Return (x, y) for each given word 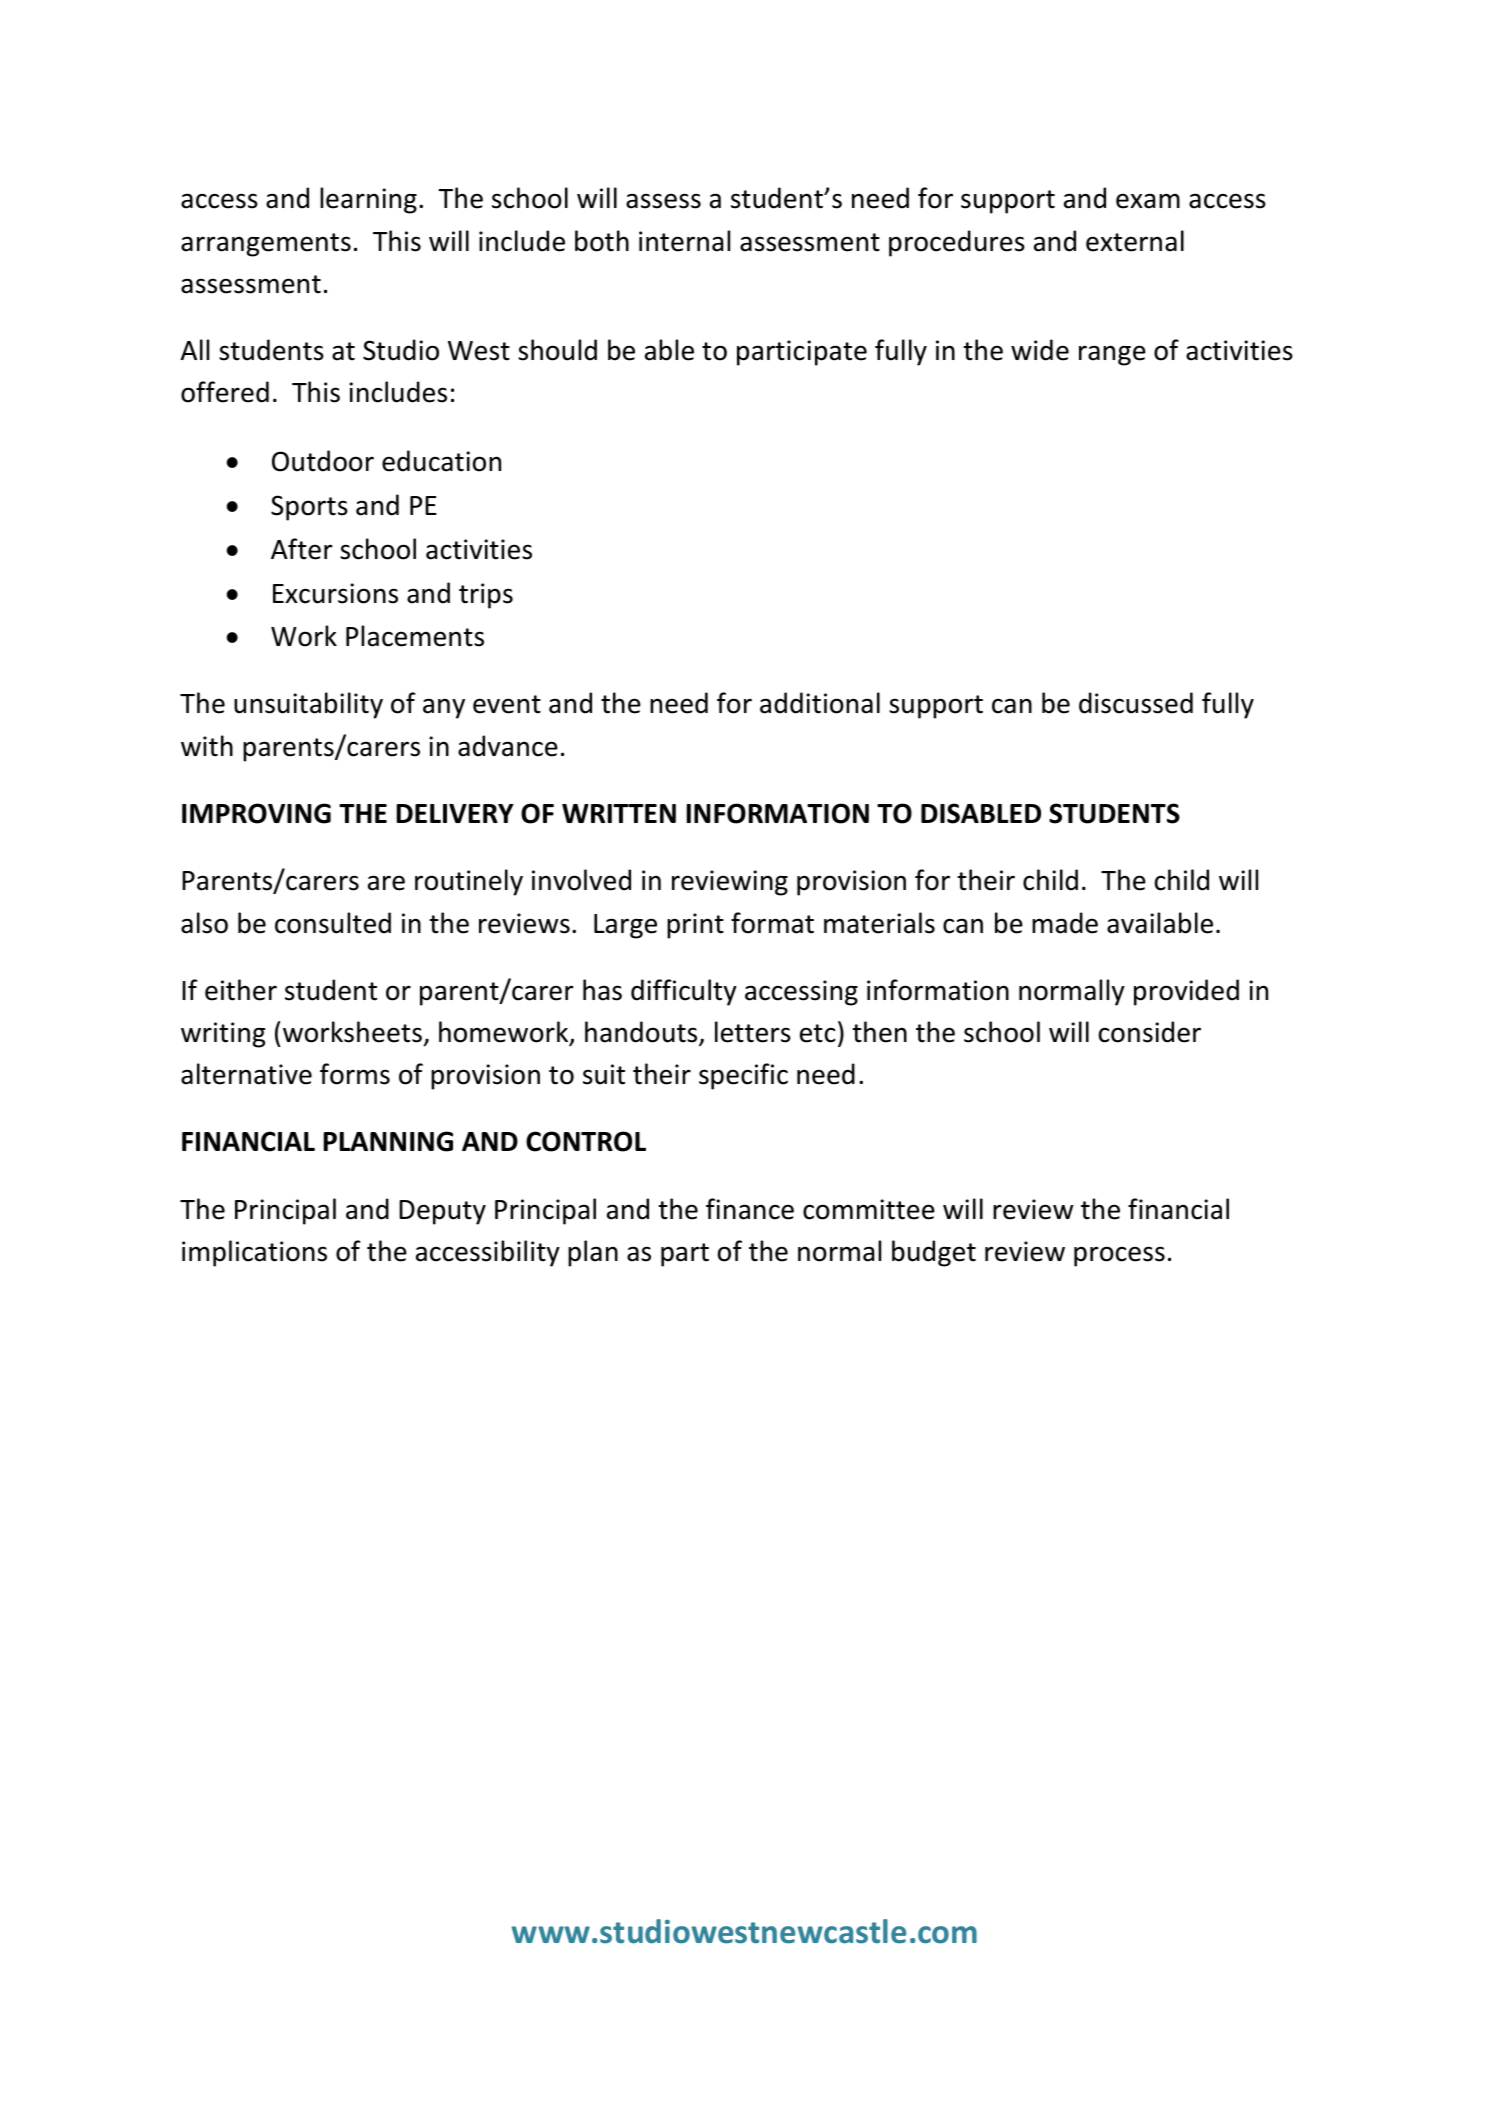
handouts (642, 1033)
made (1065, 923)
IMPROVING (256, 813)
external (1135, 241)
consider (1150, 1032)
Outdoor (323, 461)
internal (684, 241)
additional (820, 703)
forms (355, 1074)
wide (1040, 350)
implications (254, 1253)
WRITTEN (619, 813)
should (557, 350)
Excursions (335, 593)
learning (368, 200)
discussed (1136, 703)
